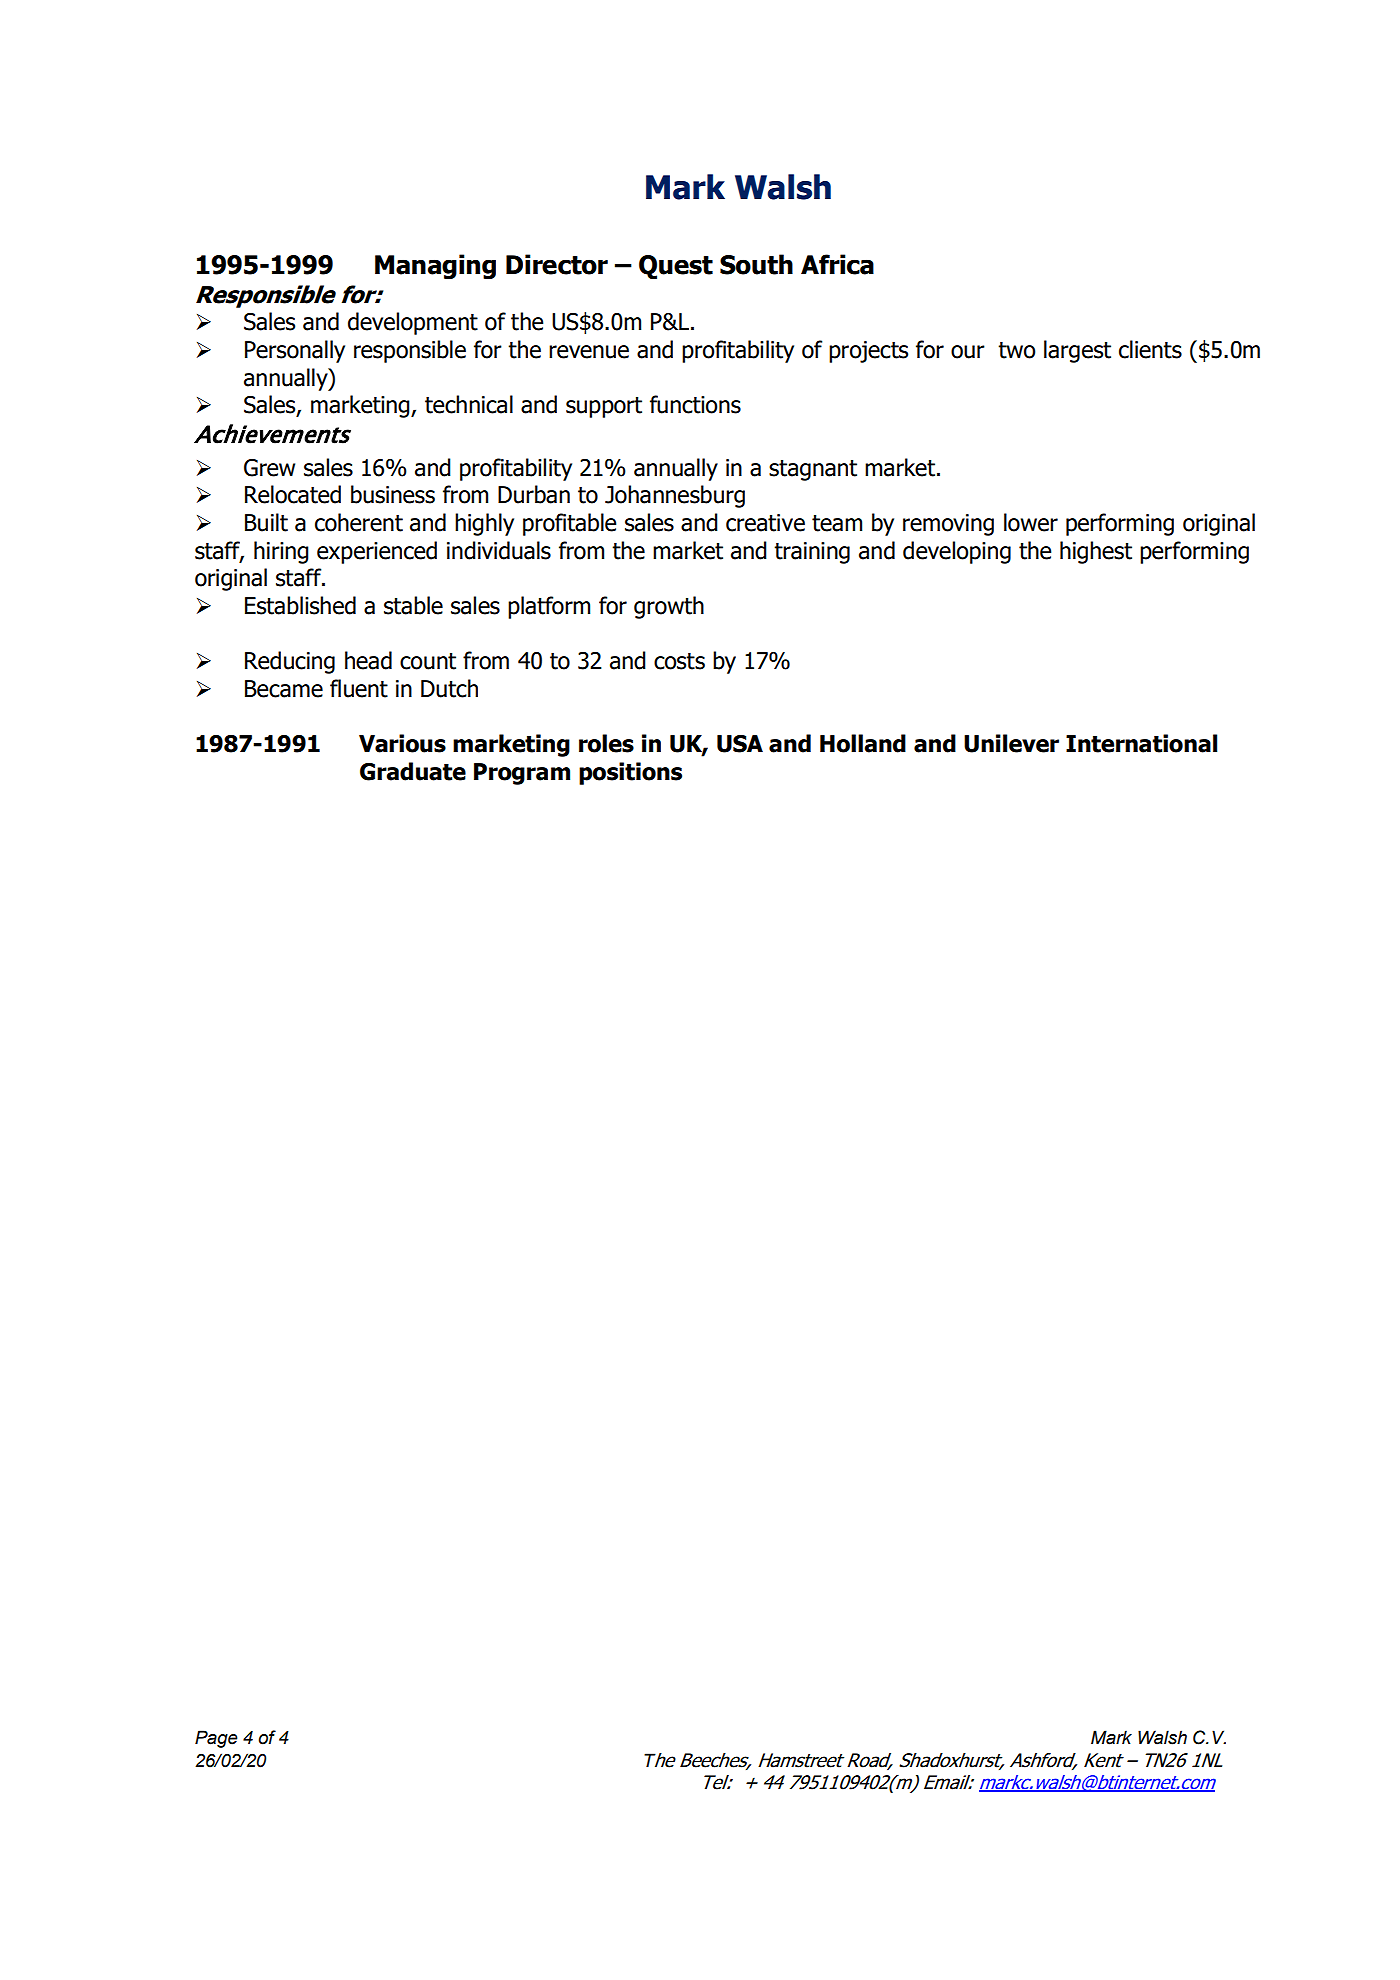 This screenshot has height=1980, width=1400. I want to click on positions, so click(630, 773).
